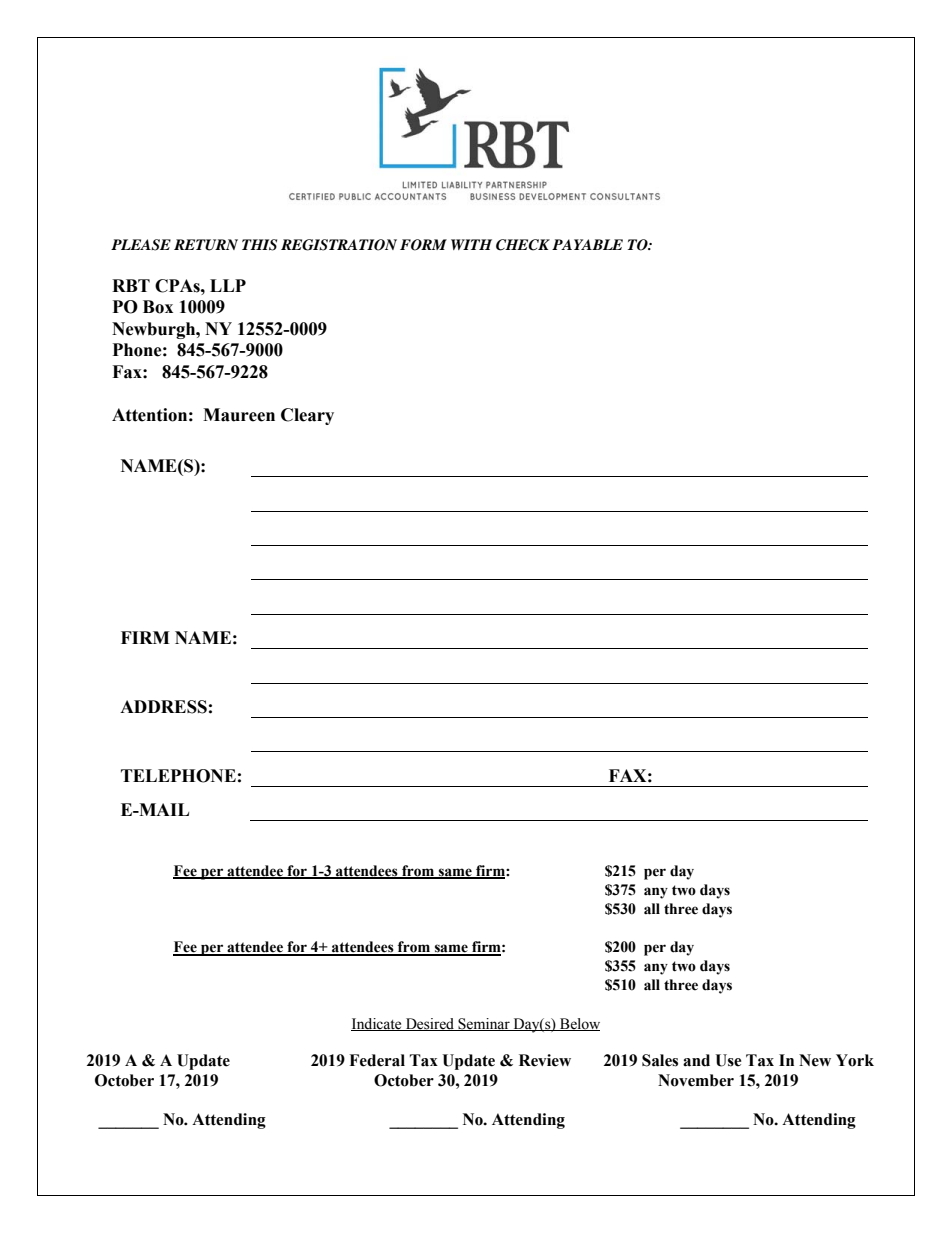 The image size is (952, 1233). I want to click on ADDRESS, so click(163, 707).
